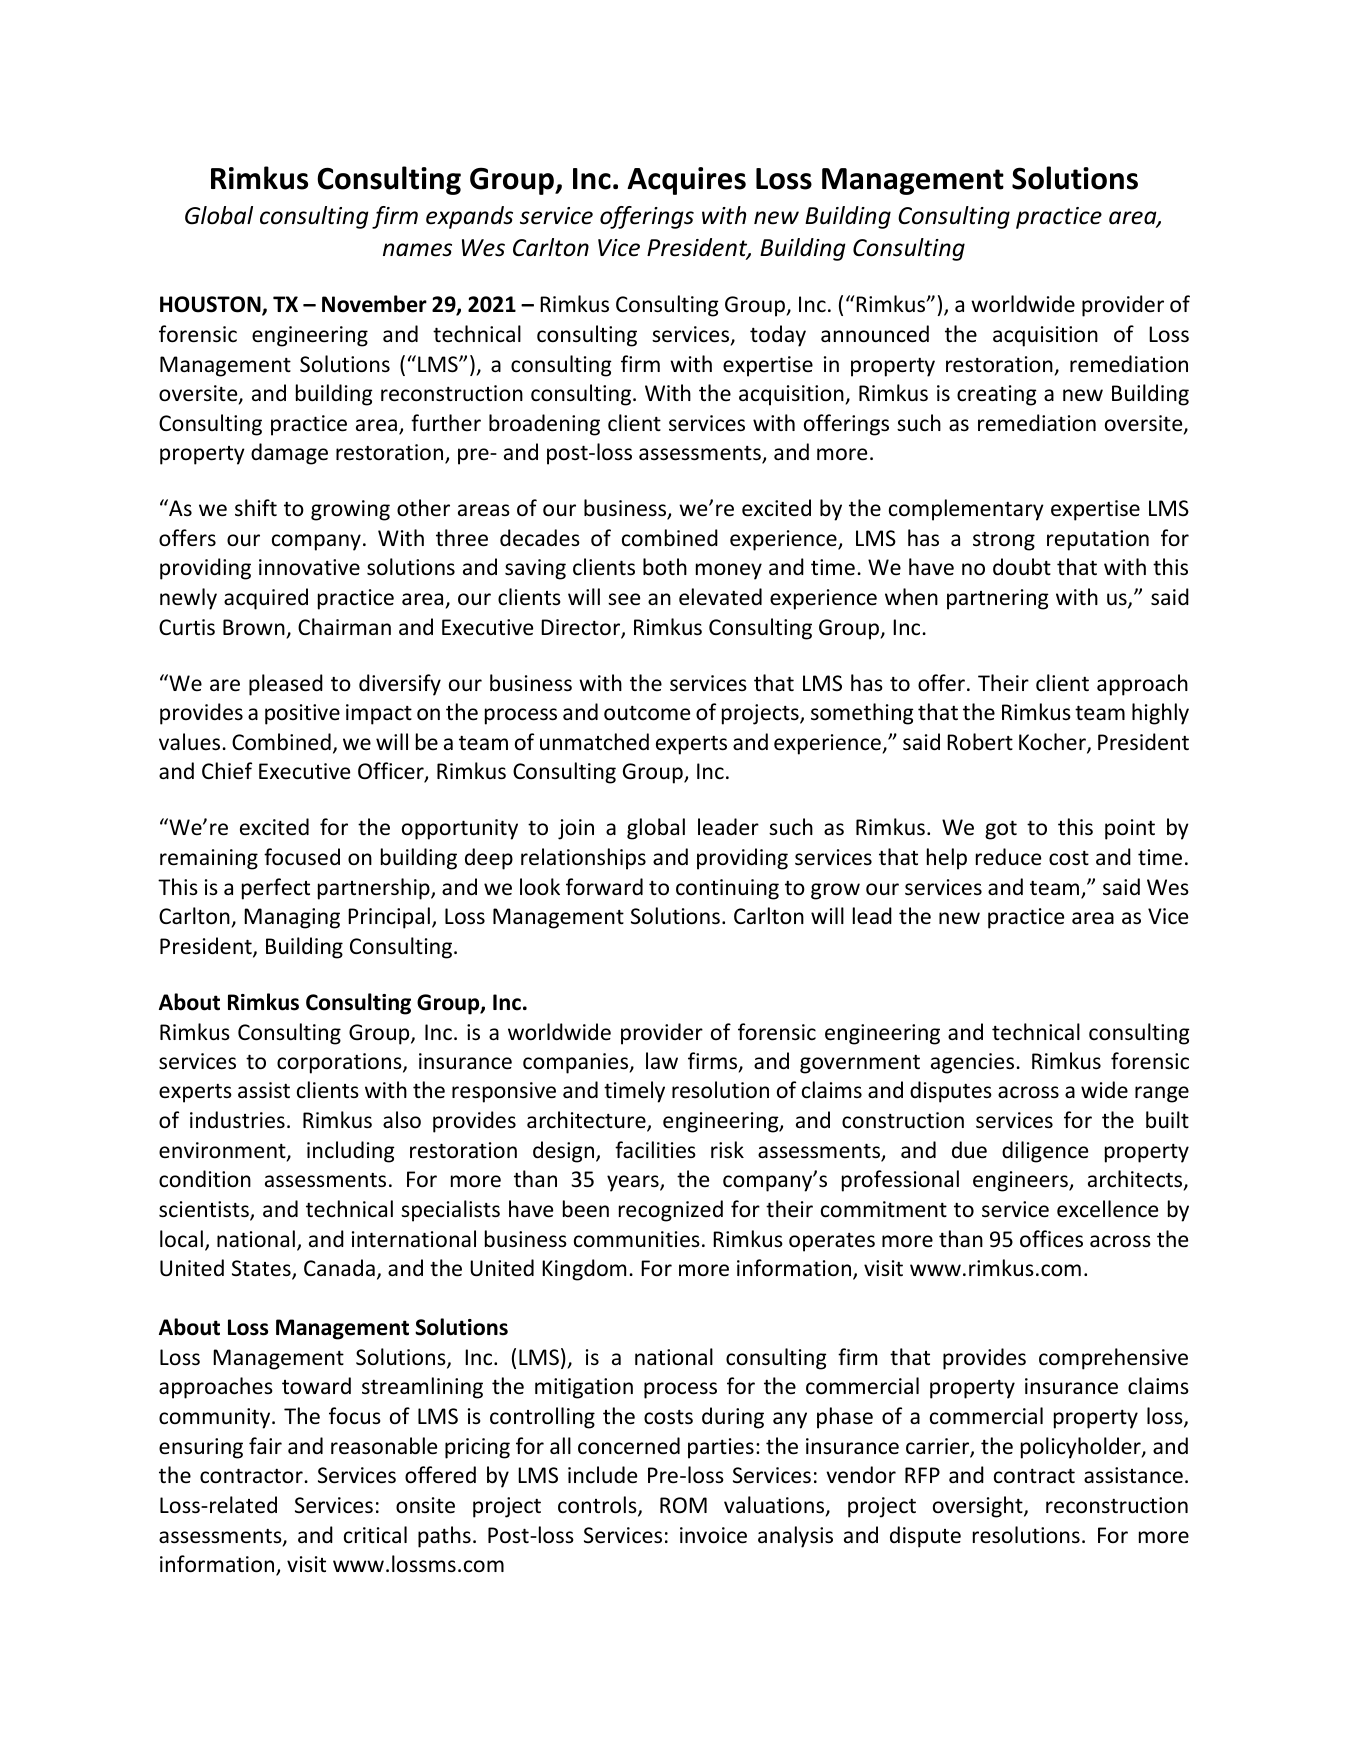 The height and width of the image is (1745, 1348). What do you see at coordinates (344, 626) in the image?
I see `Chairman` at bounding box center [344, 626].
